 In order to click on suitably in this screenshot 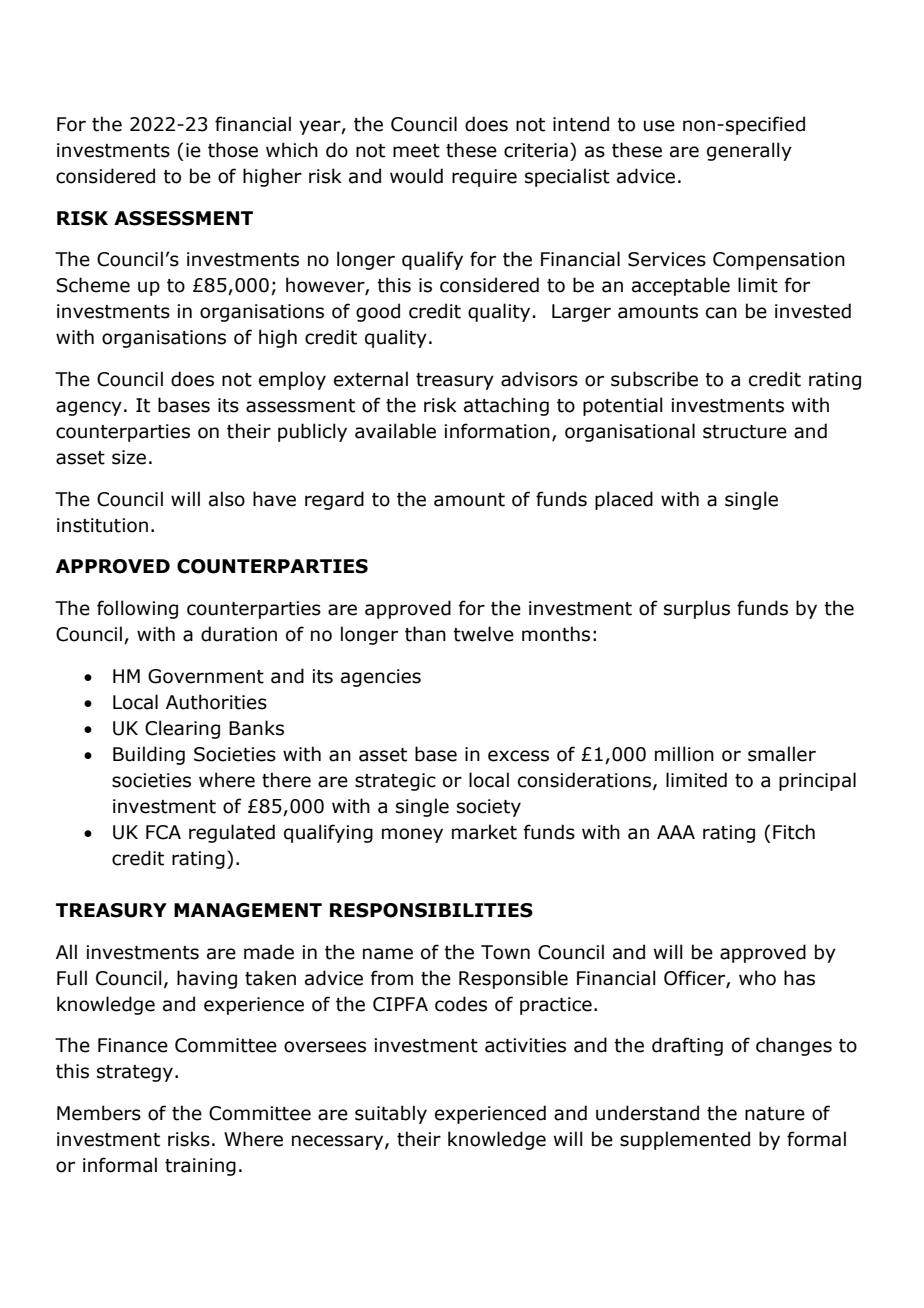, I will do `click(391, 1114)`.
